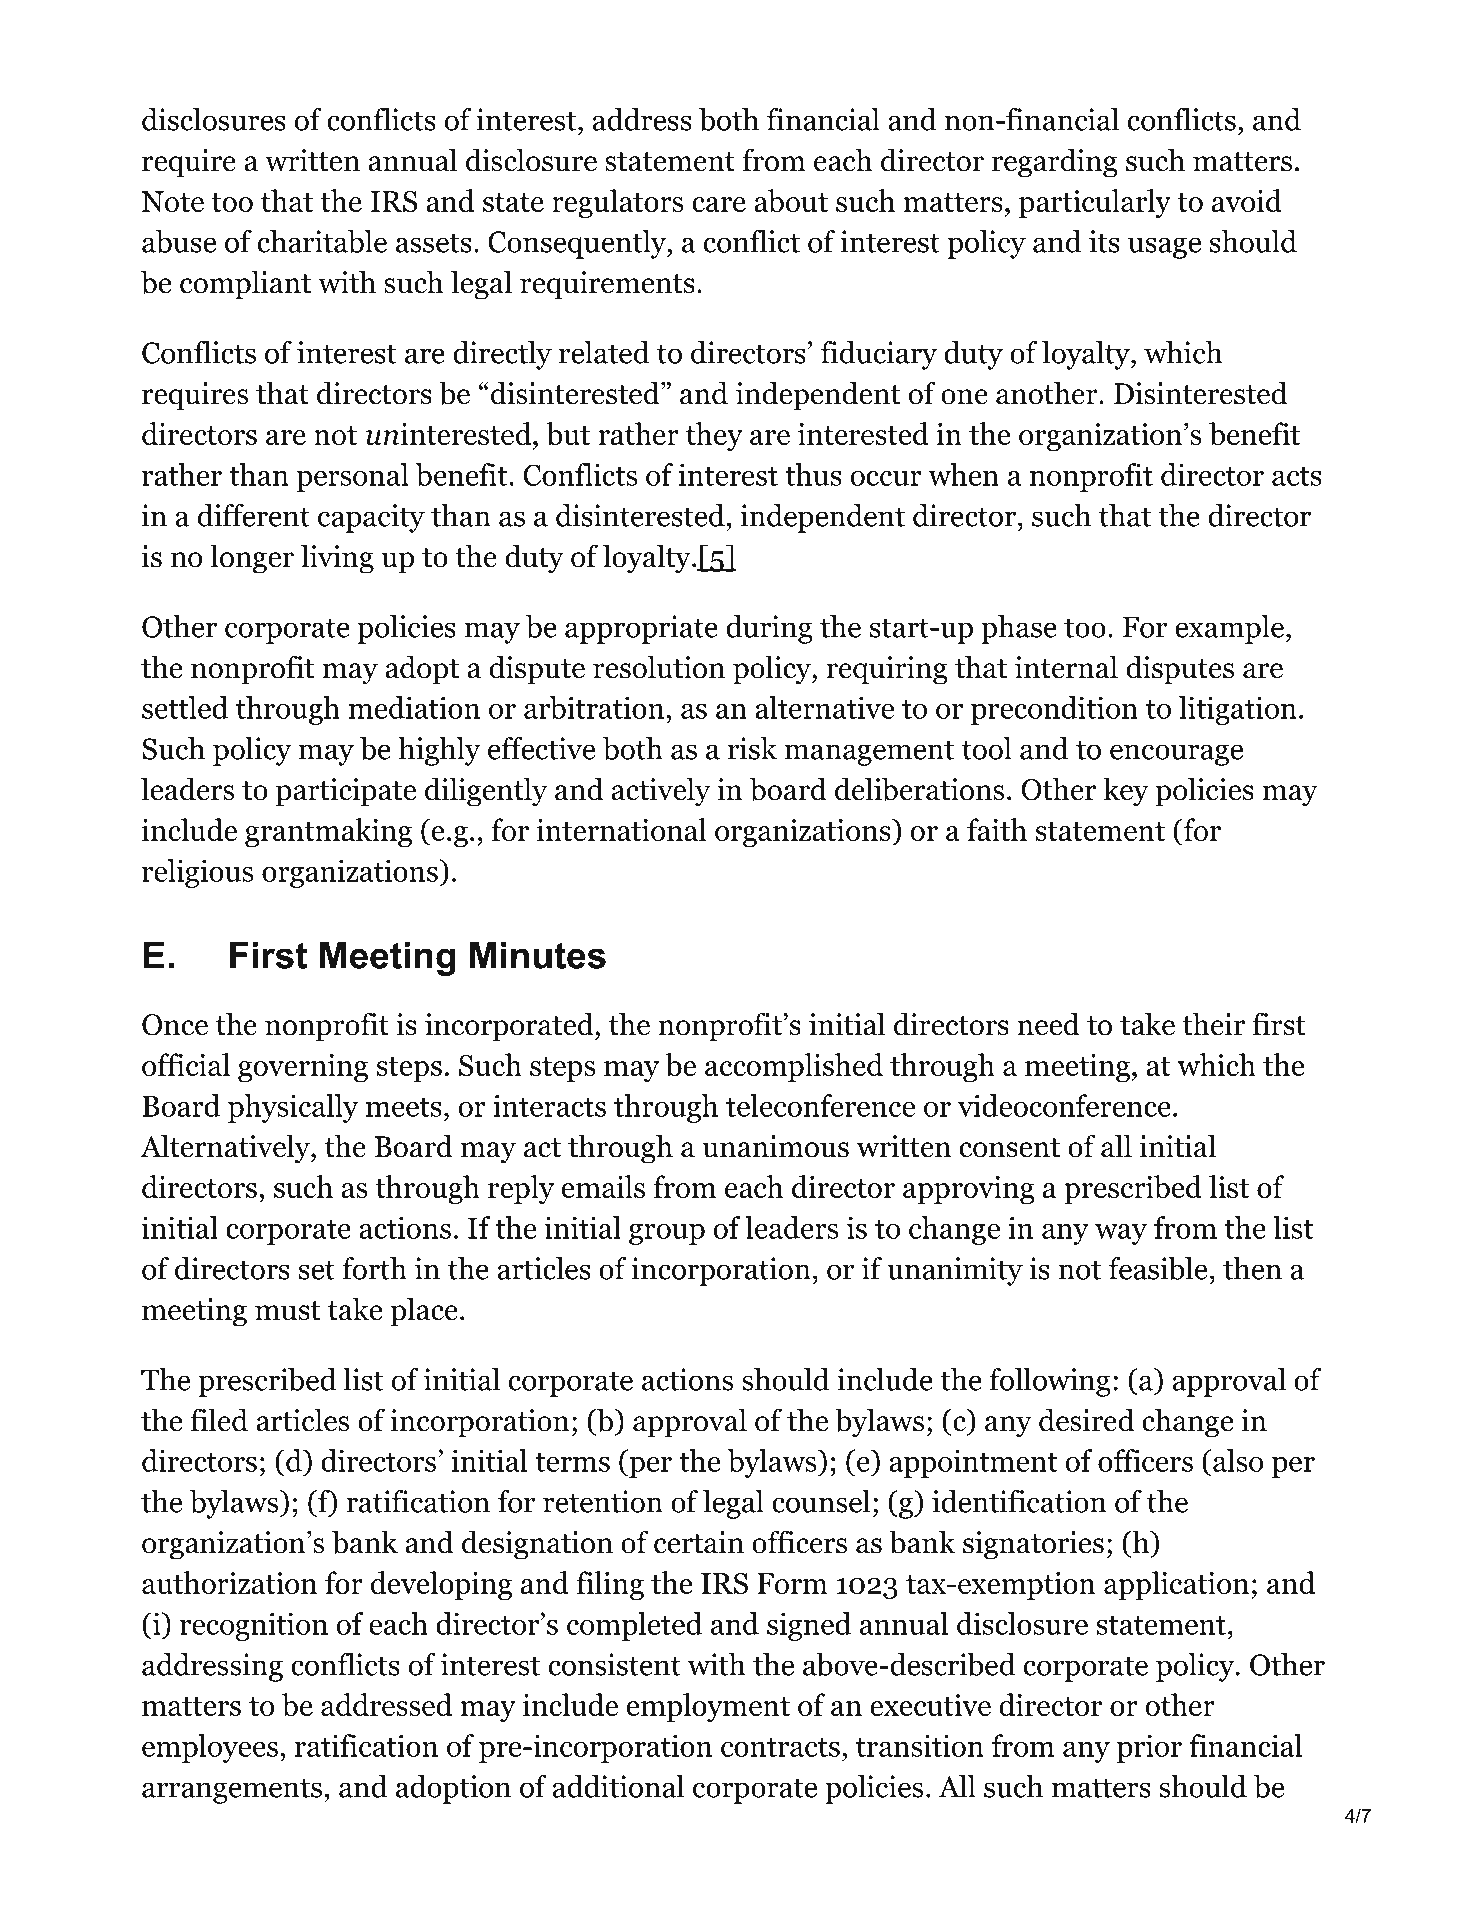 This screenshot has height=1908, width=1474. What do you see at coordinates (719, 204) in the screenshot?
I see `care` at bounding box center [719, 204].
